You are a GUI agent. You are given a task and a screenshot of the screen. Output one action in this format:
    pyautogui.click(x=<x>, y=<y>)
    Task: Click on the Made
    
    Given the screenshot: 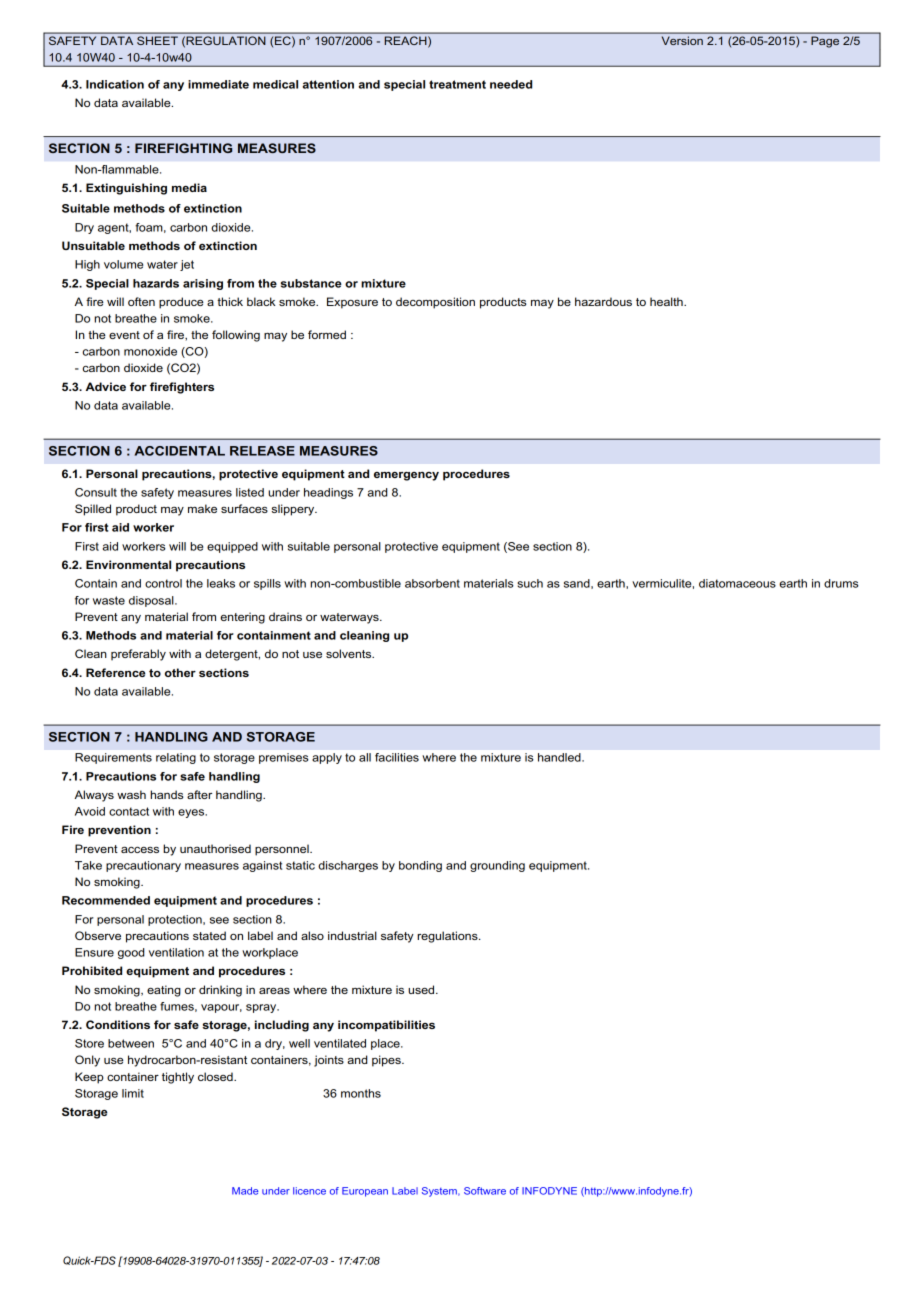 What is the action you would take?
    pyautogui.click(x=245, y=1191)
